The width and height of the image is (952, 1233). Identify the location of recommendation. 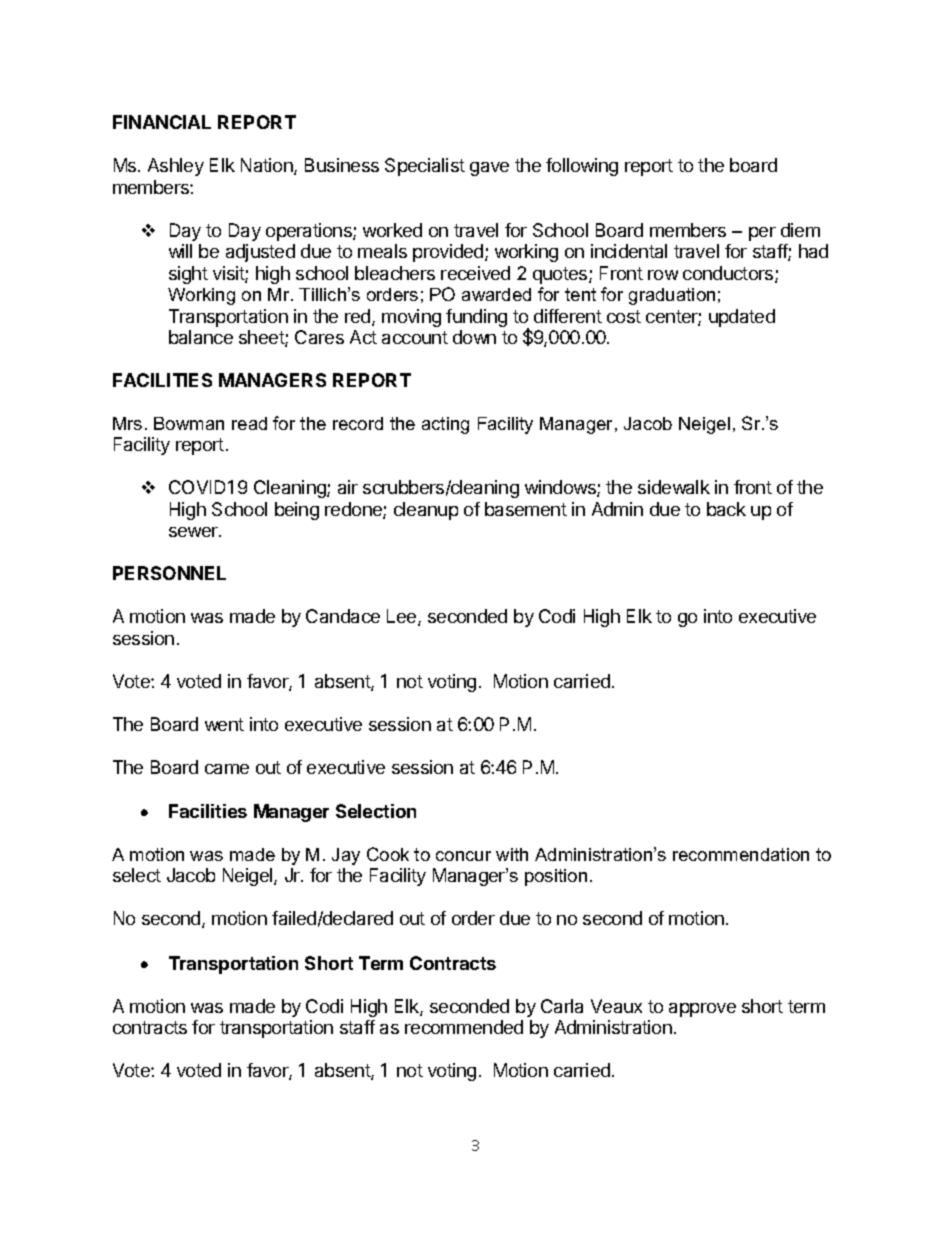
(741, 854).
